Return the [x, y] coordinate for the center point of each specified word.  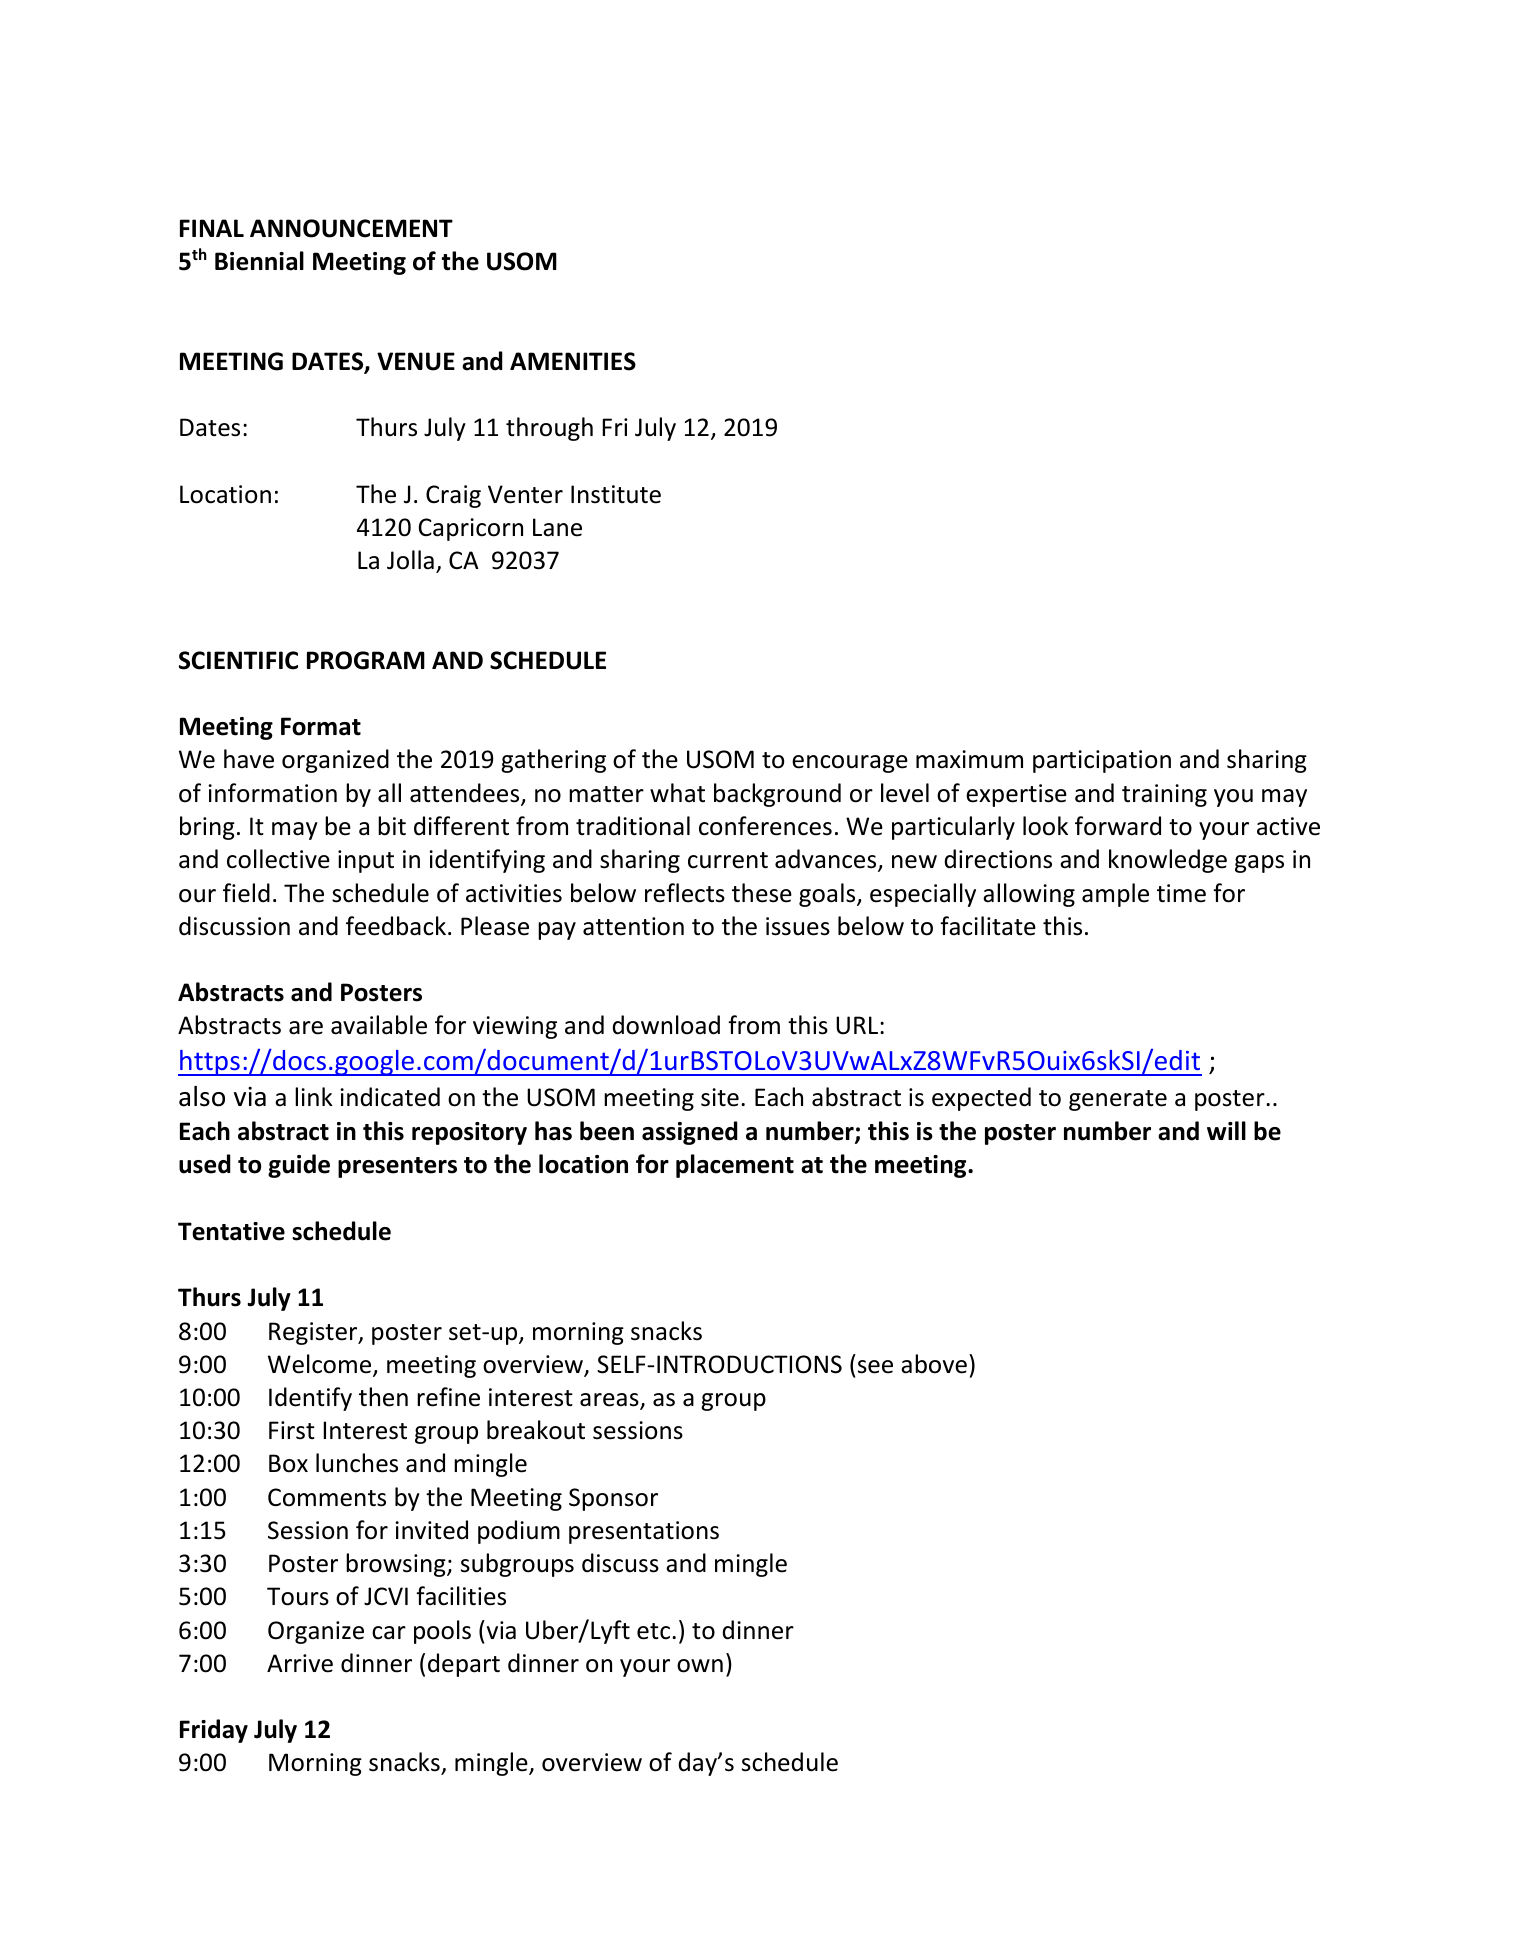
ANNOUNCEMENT [351, 228]
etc [653, 1631]
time [1181, 893]
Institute [616, 494]
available [379, 1025]
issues [798, 926]
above [934, 1364]
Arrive [300, 1663]
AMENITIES [573, 361]
